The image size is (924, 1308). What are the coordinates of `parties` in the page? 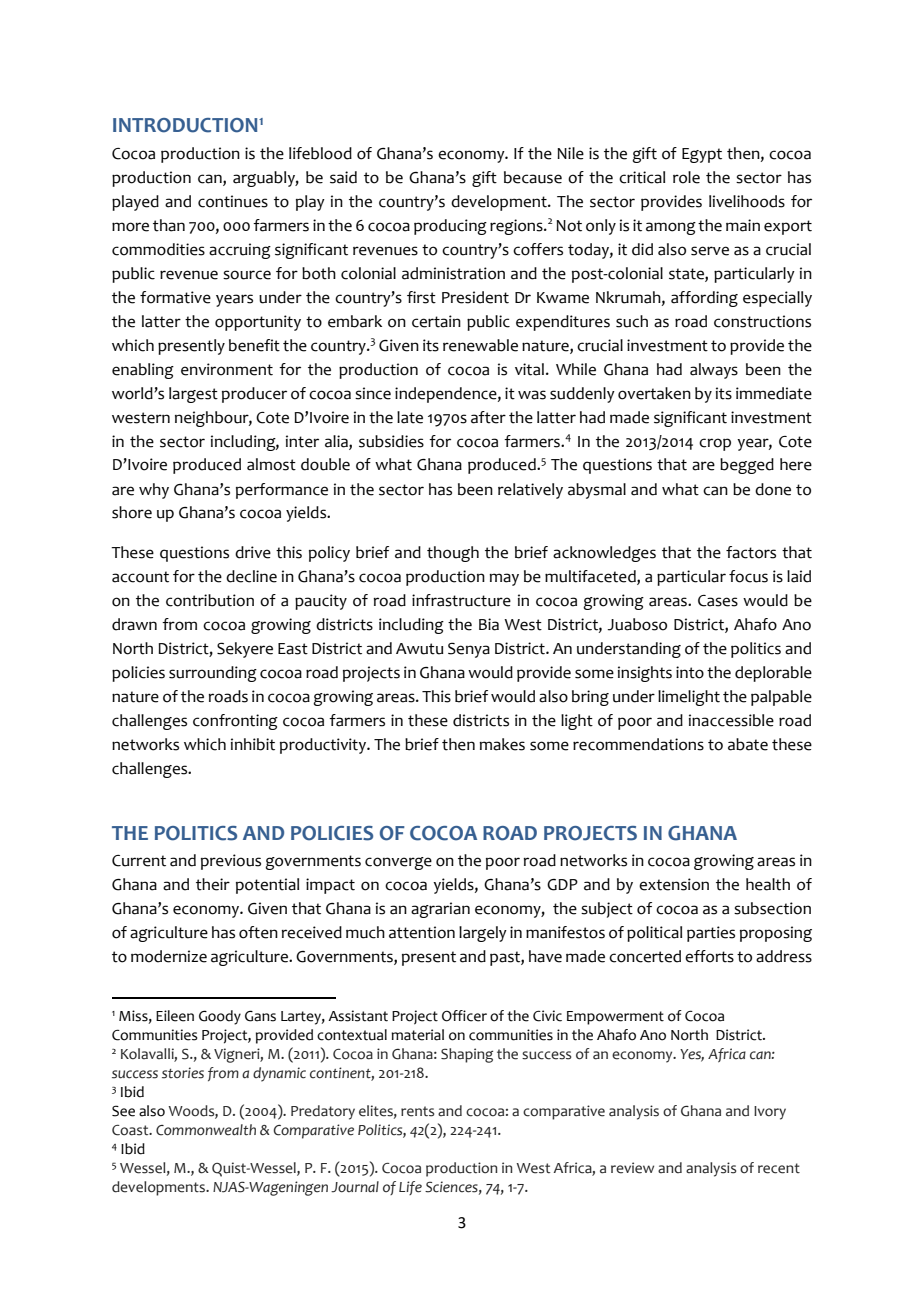 It's located at (711, 934).
